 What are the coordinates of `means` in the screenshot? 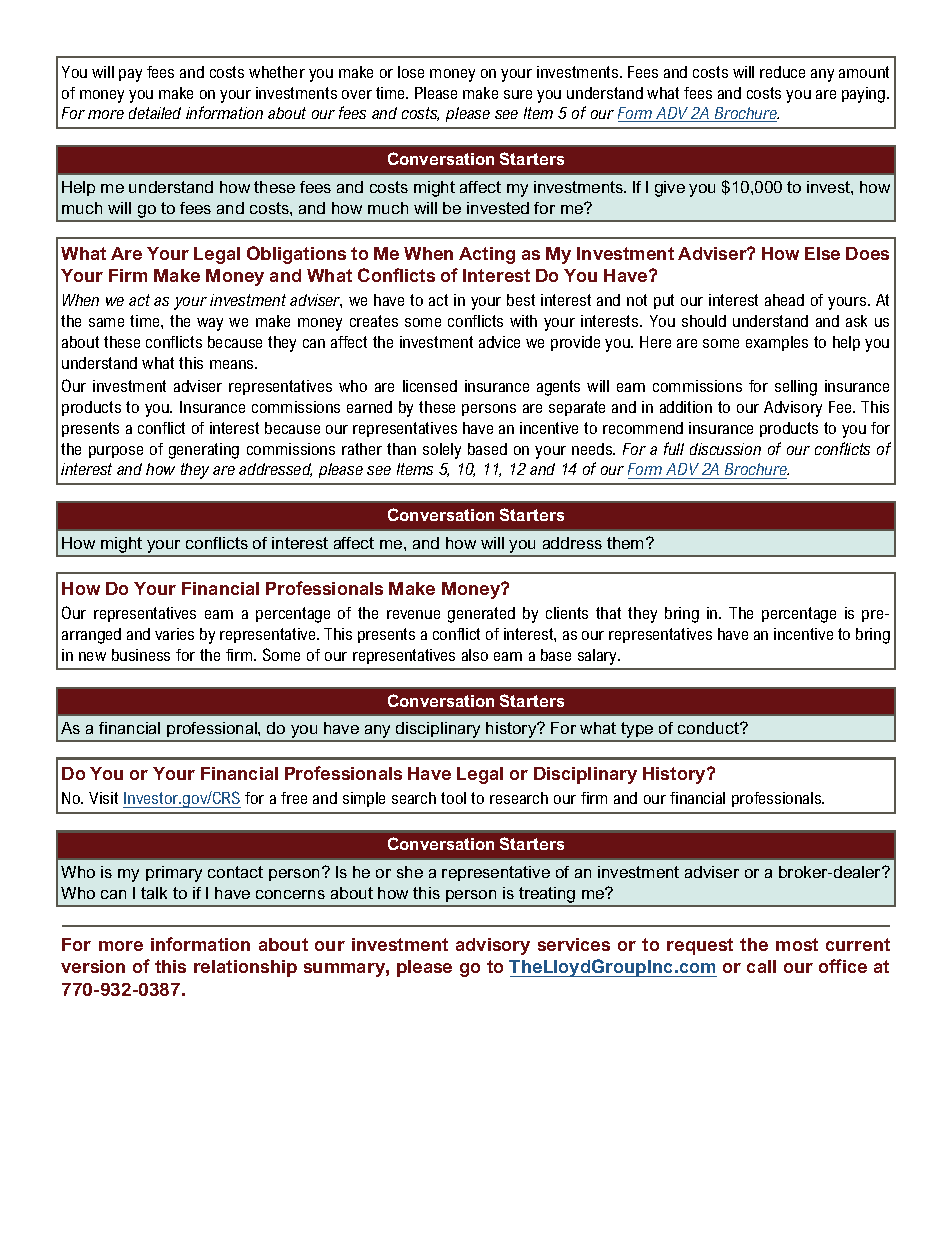 It's located at (233, 364).
